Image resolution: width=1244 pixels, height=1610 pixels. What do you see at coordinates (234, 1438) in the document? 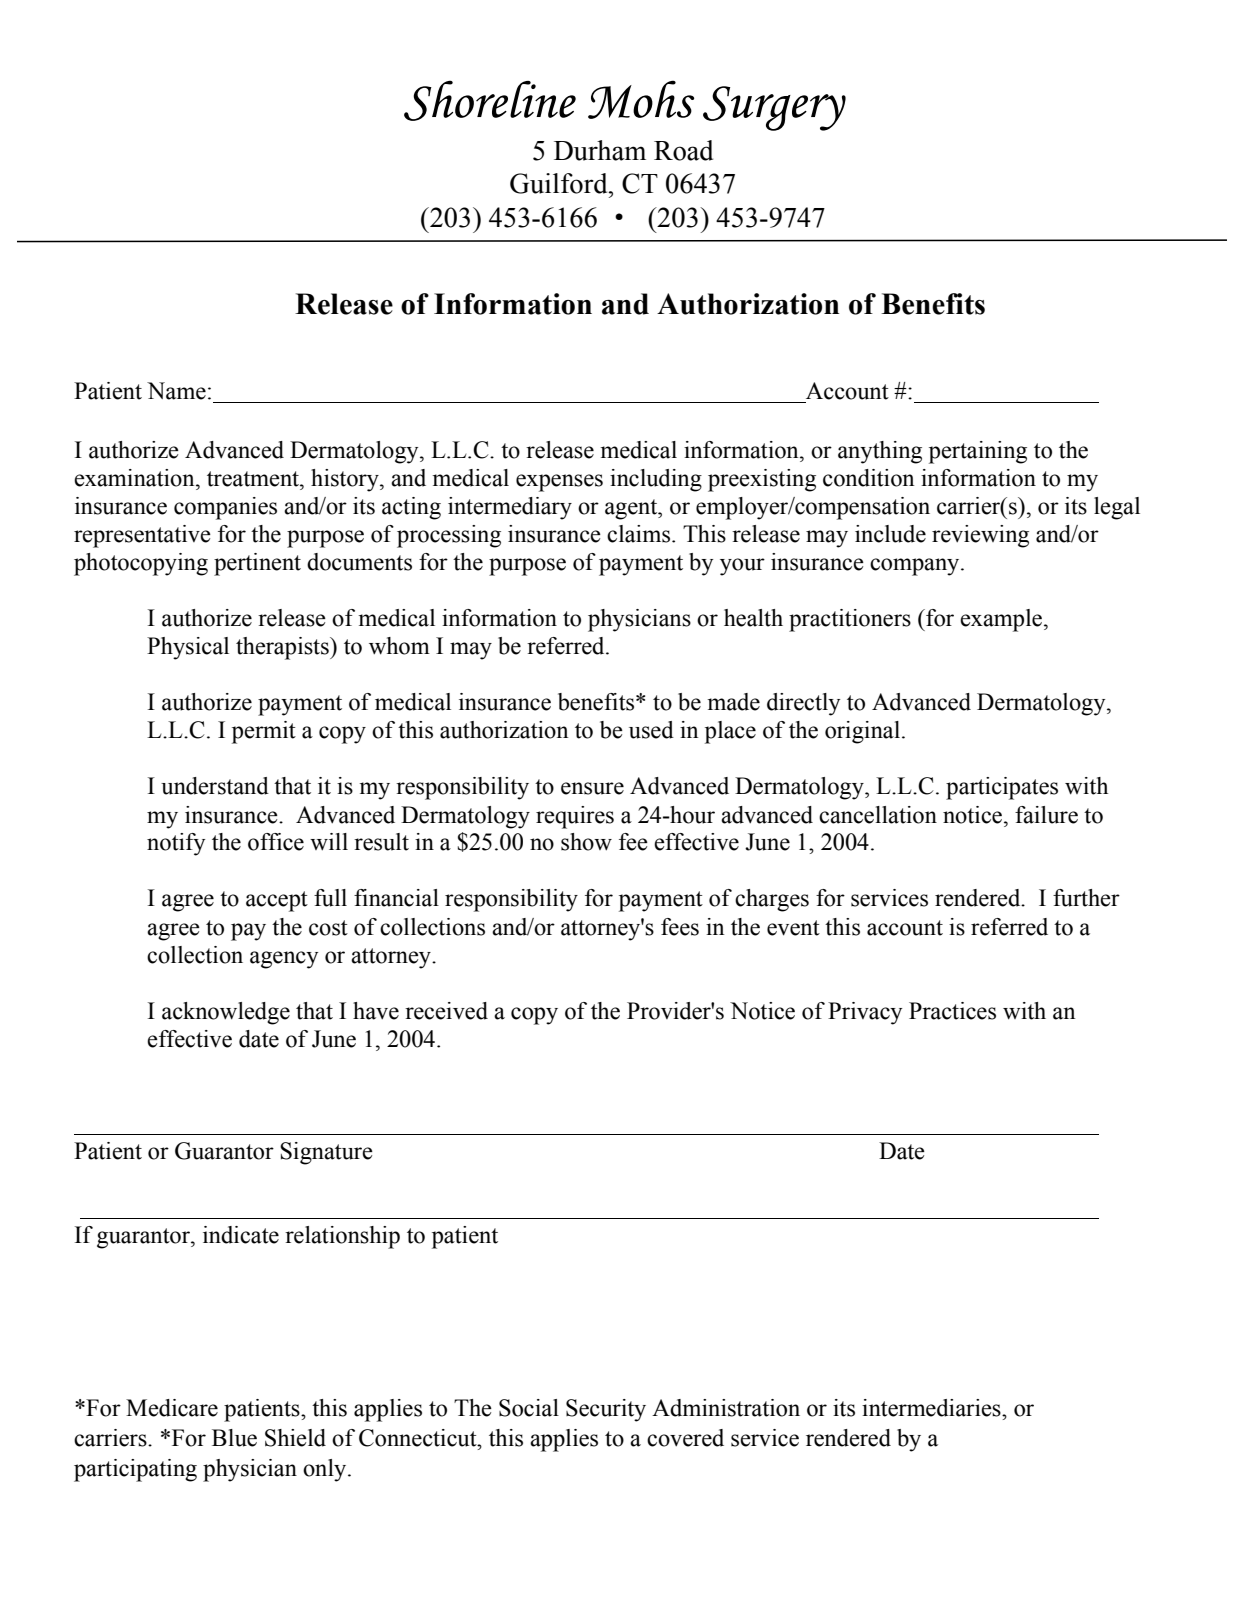
I see `Blue` at bounding box center [234, 1438].
